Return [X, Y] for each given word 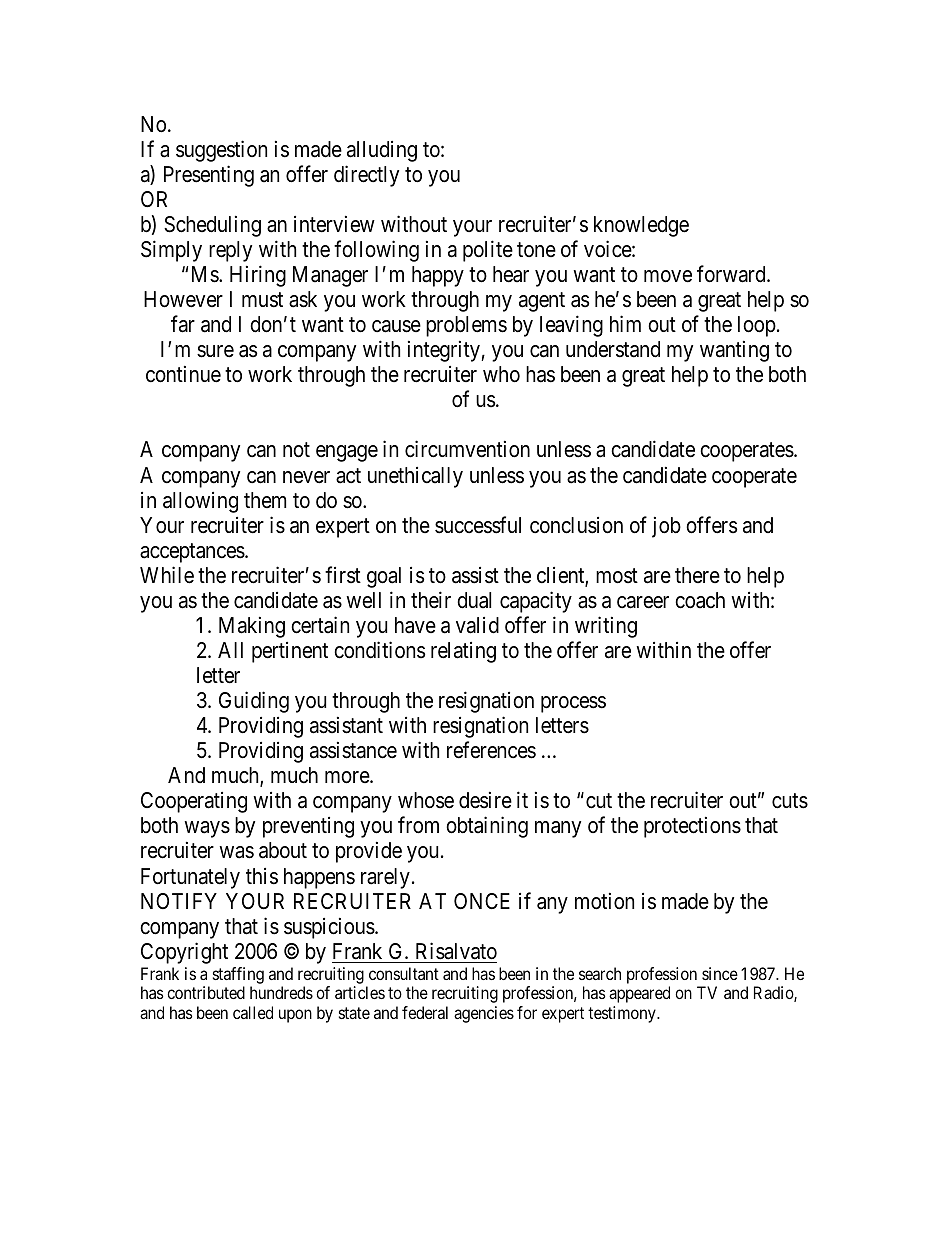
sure [215, 351]
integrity [445, 351]
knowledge [641, 226]
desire [485, 800]
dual [474, 600]
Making [252, 627]
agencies [484, 1014]
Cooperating [194, 802]
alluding [382, 151]
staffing [238, 975]
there [697, 575]
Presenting [209, 176]
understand [613, 349]
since [720, 973]
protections [692, 827]
